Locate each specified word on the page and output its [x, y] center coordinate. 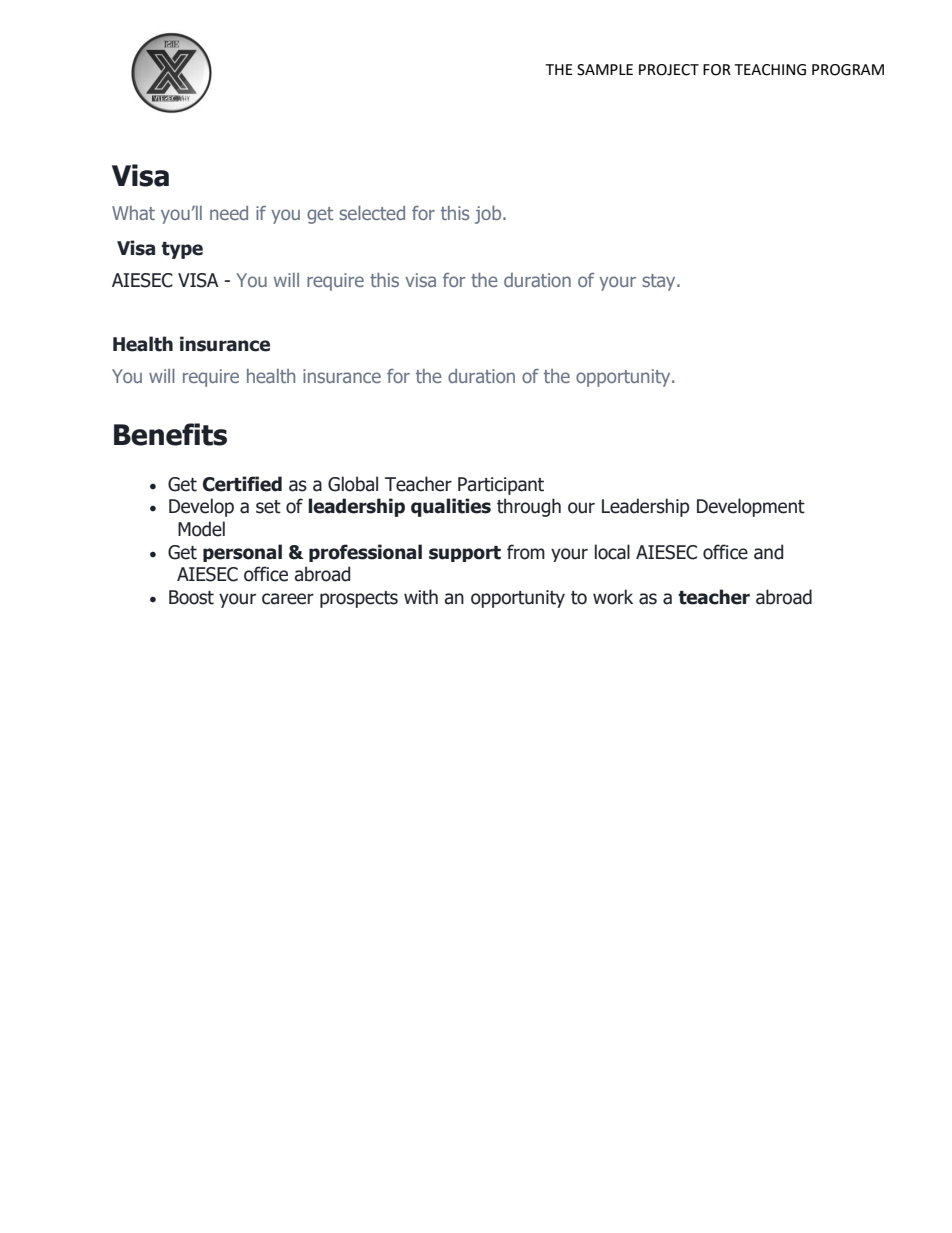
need [229, 213]
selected [372, 213]
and [768, 552]
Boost [191, 597]
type [182, 250]
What [133, 213]
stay [660, 282]
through [529, 507]
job [489, 215]
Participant [501, 486]
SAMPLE [605, 70]
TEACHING [770, 70]
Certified [242, 484]
